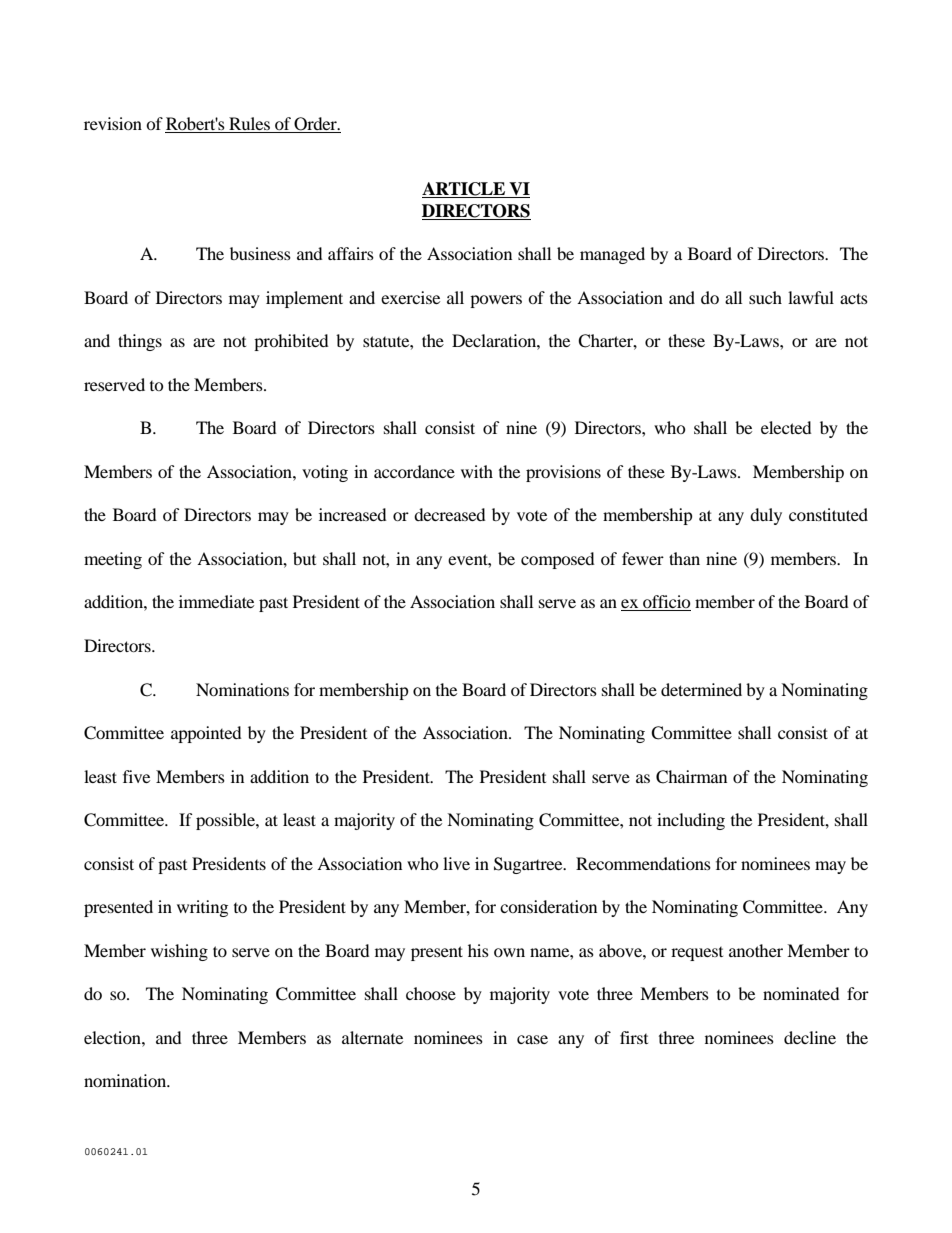 The height and width of the image is (1233, 952). What do you see at coordinates (786, 427) in the image?
I see `elected` at bounding box center [786, 427].
